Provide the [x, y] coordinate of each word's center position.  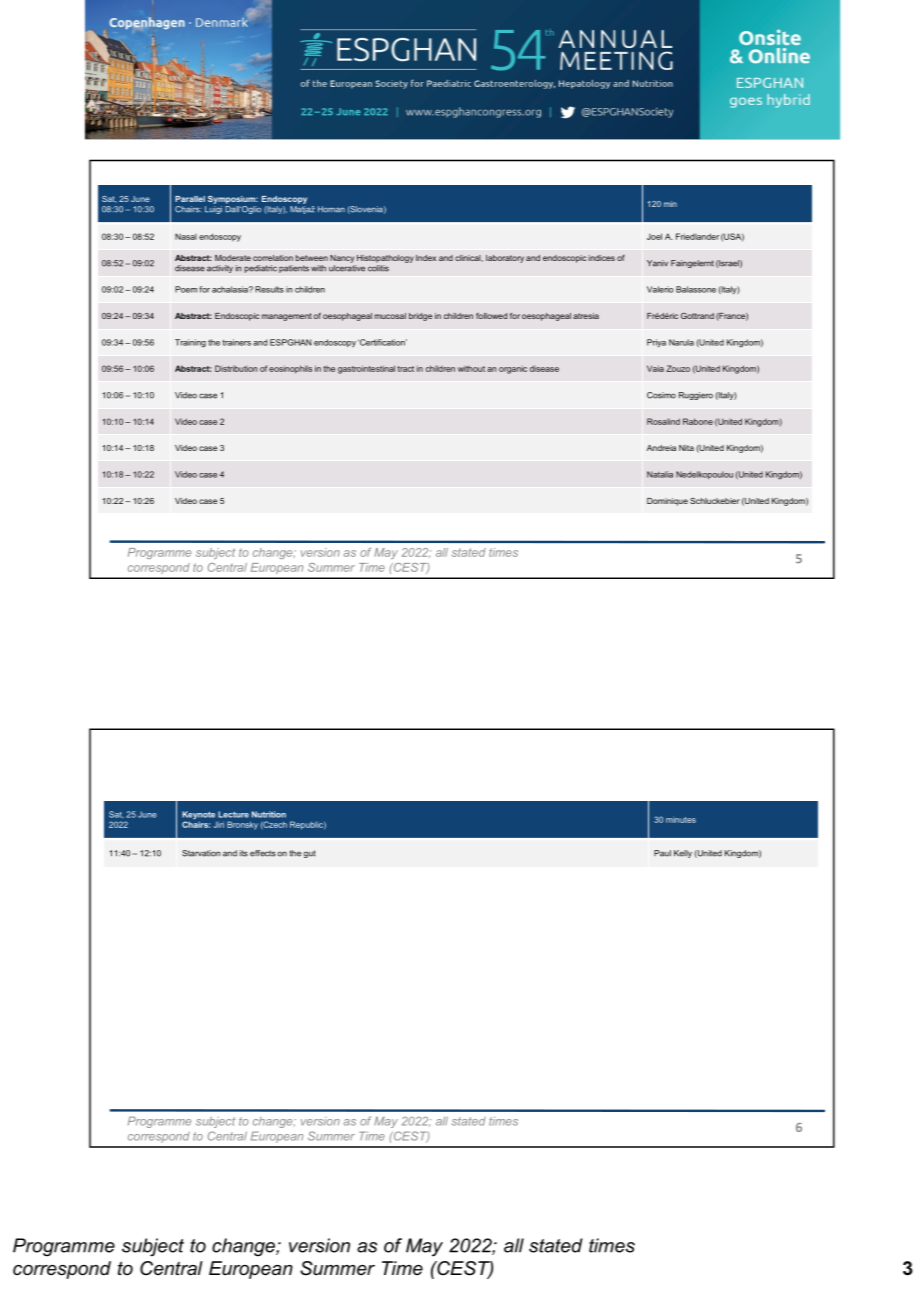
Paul [662, 853]
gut [310, 854]
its [244, 853]
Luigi [213, 210]
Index [426, 258]
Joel [654, 236]
